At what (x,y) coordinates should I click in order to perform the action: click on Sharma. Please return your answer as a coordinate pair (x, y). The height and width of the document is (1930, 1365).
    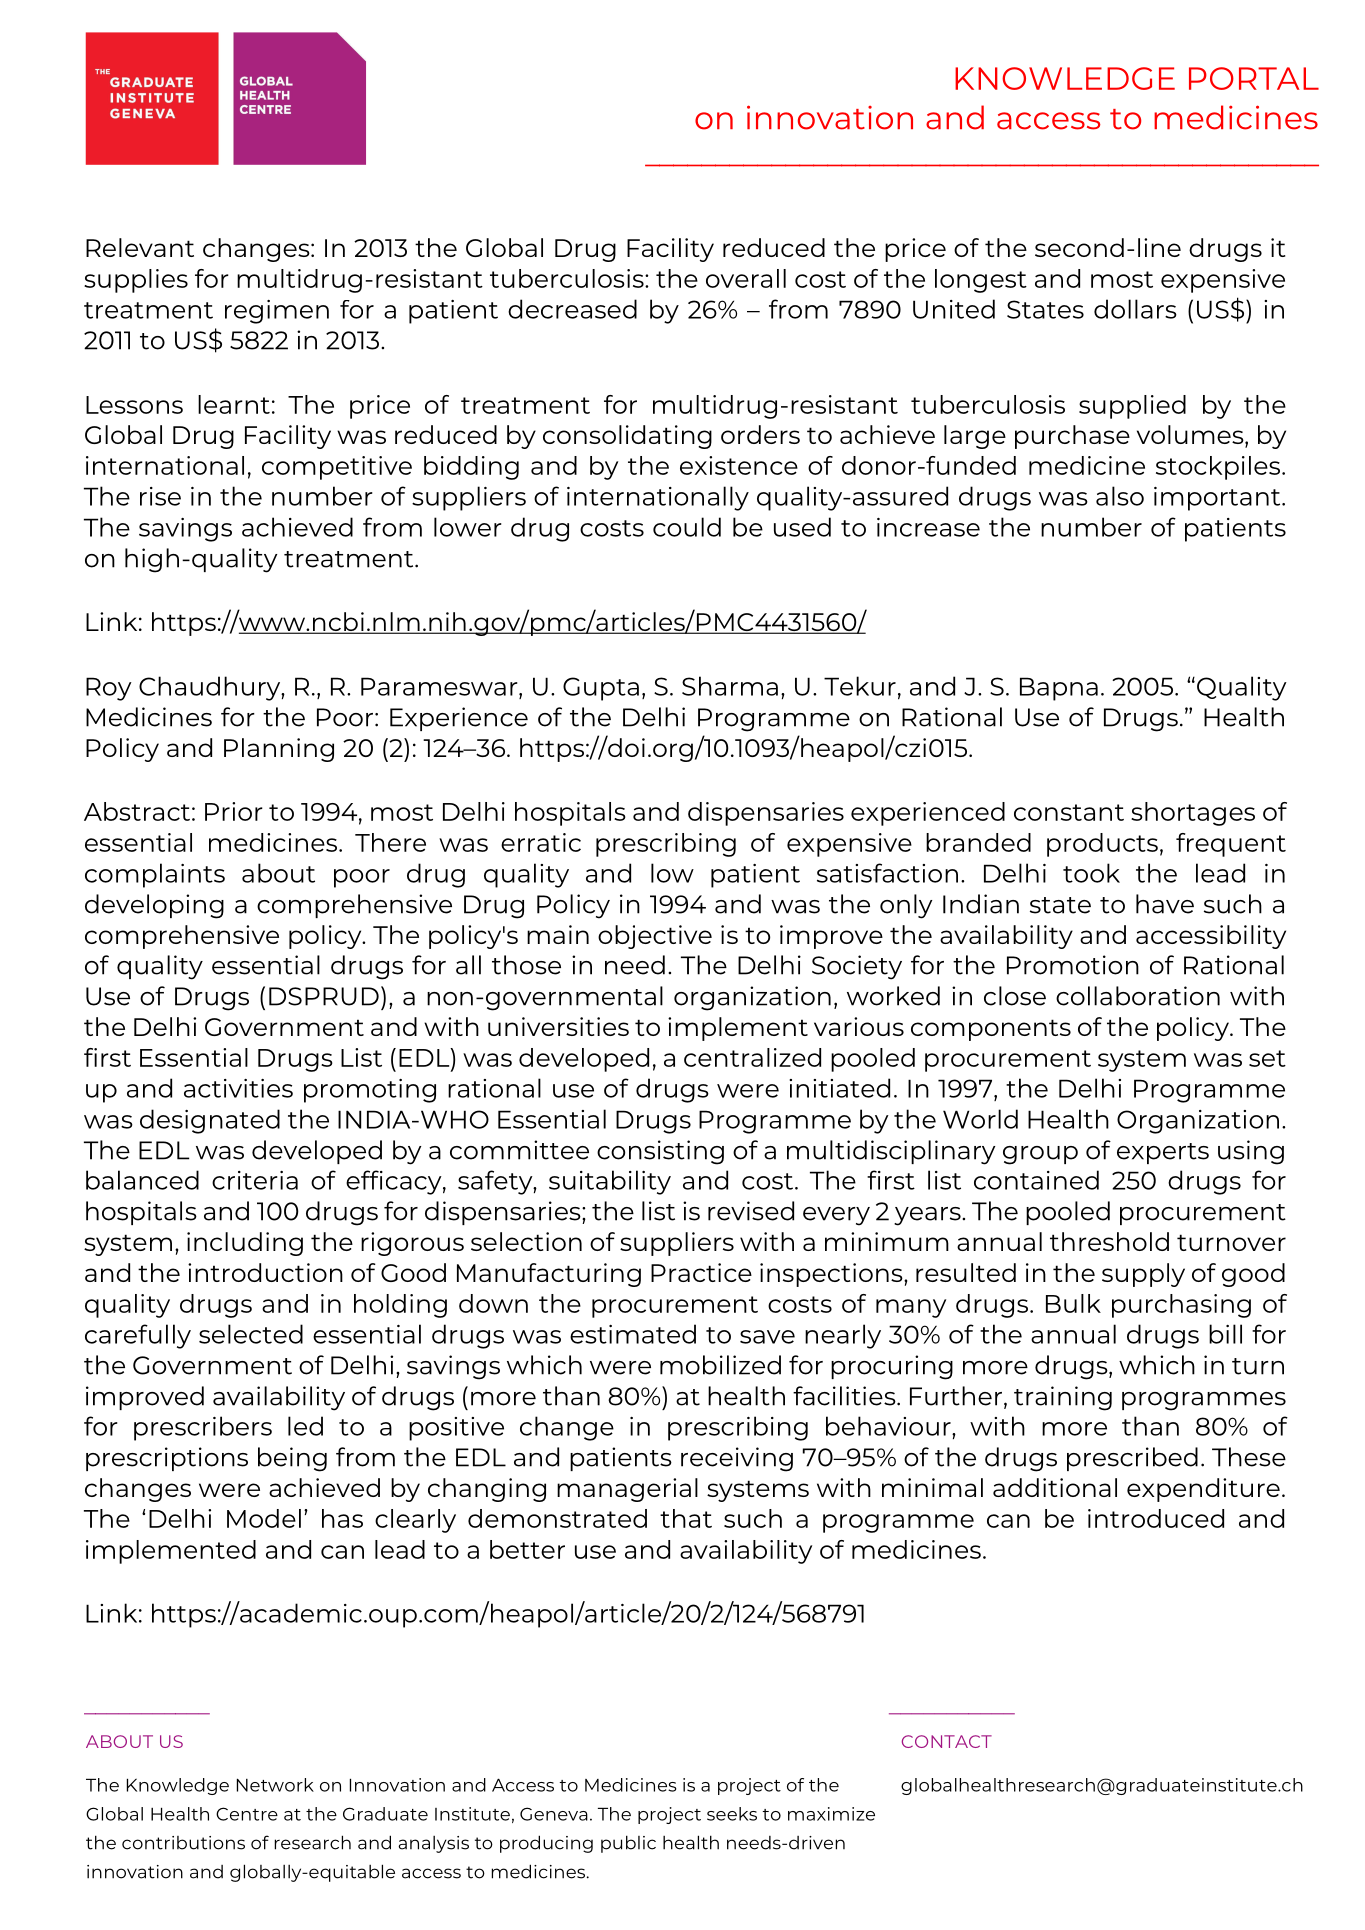
    Looking at the image, I should click on (730, 686).
